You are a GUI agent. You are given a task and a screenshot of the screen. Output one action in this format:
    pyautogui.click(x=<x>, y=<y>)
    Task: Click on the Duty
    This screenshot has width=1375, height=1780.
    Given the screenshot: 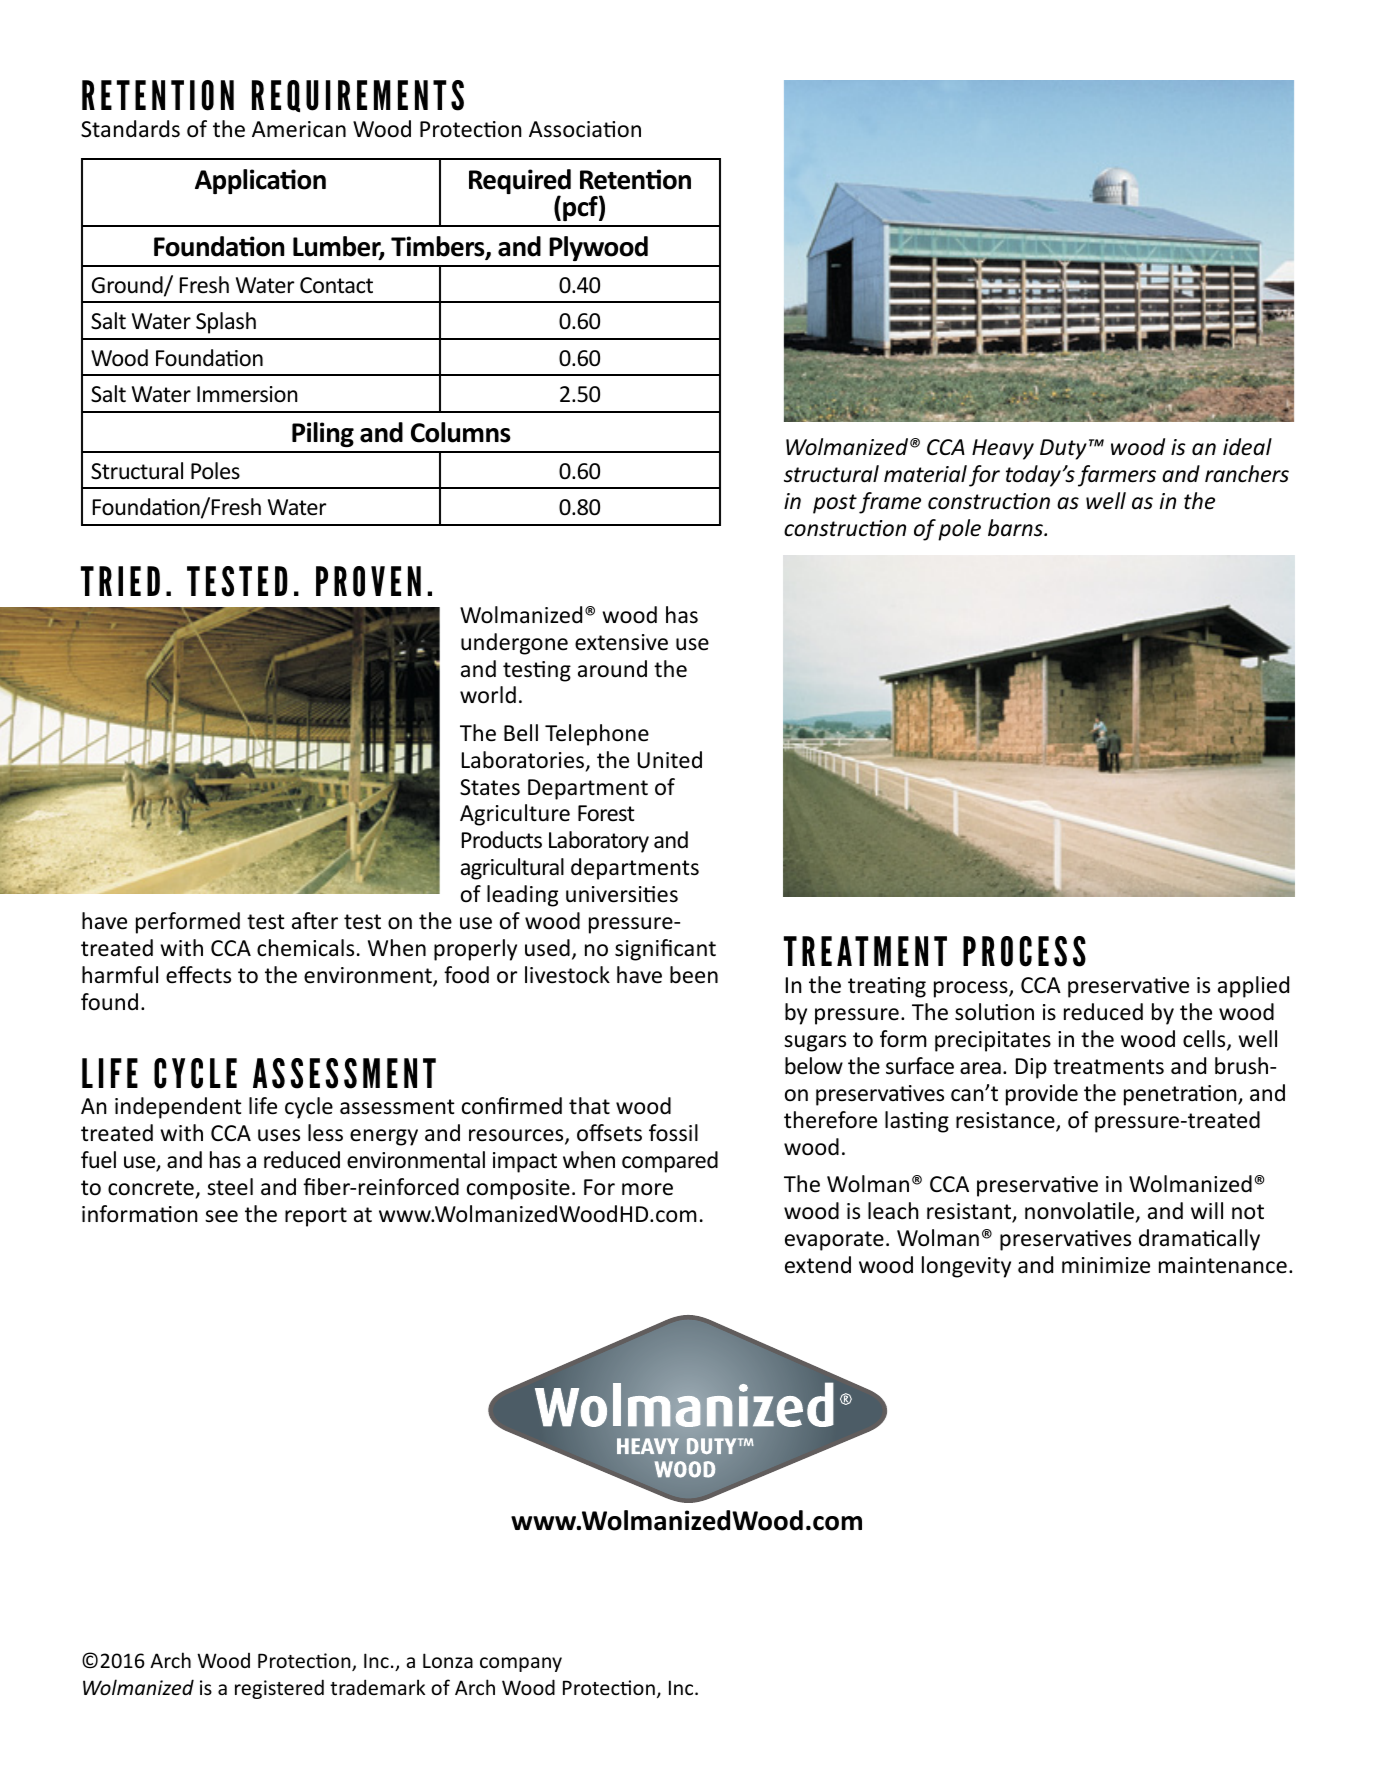 What is the action you would take?
    pyautogui.click(x=1063, y=449)
